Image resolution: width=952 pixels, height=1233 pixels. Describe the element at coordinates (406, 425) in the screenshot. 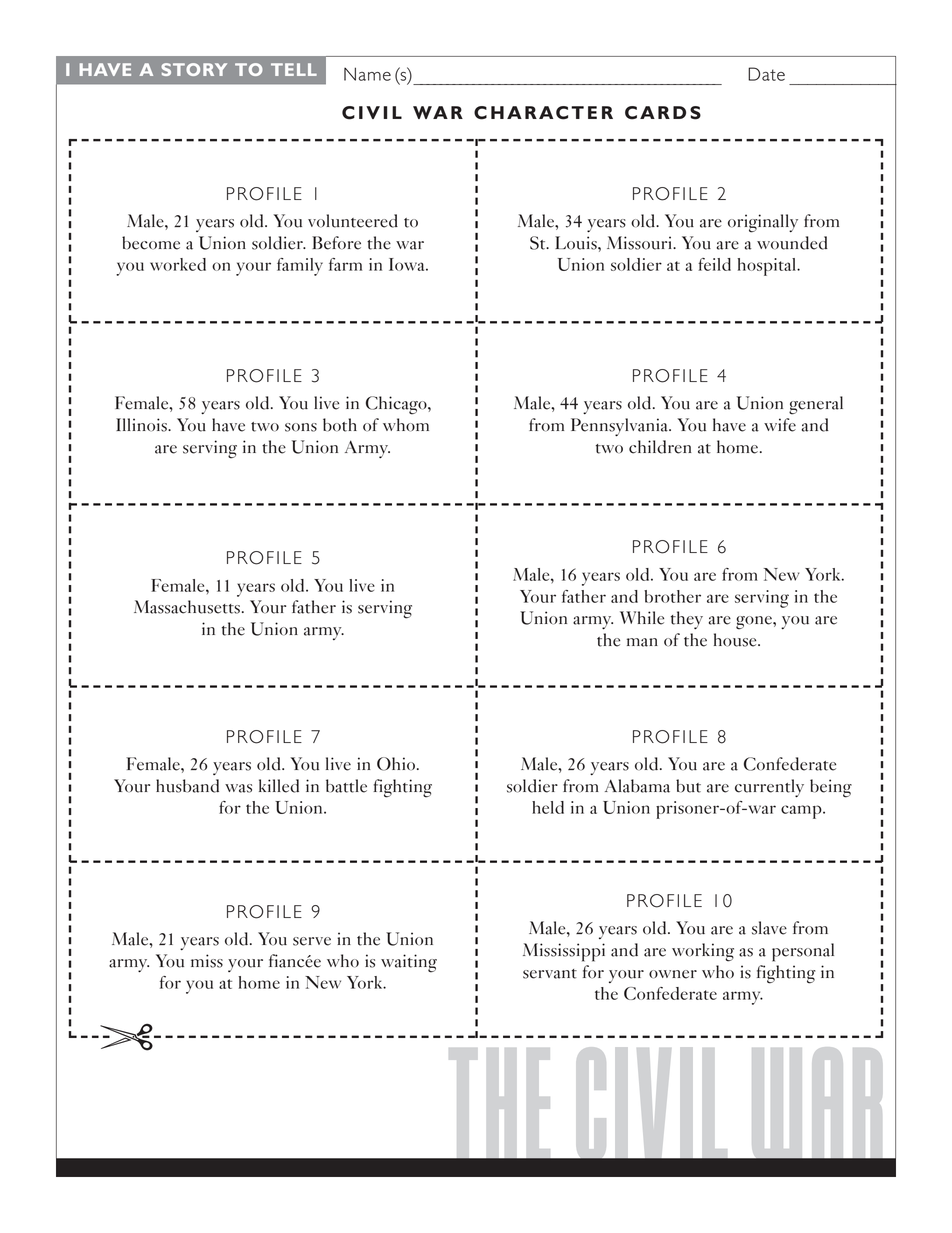

I see `whom` at that location.
